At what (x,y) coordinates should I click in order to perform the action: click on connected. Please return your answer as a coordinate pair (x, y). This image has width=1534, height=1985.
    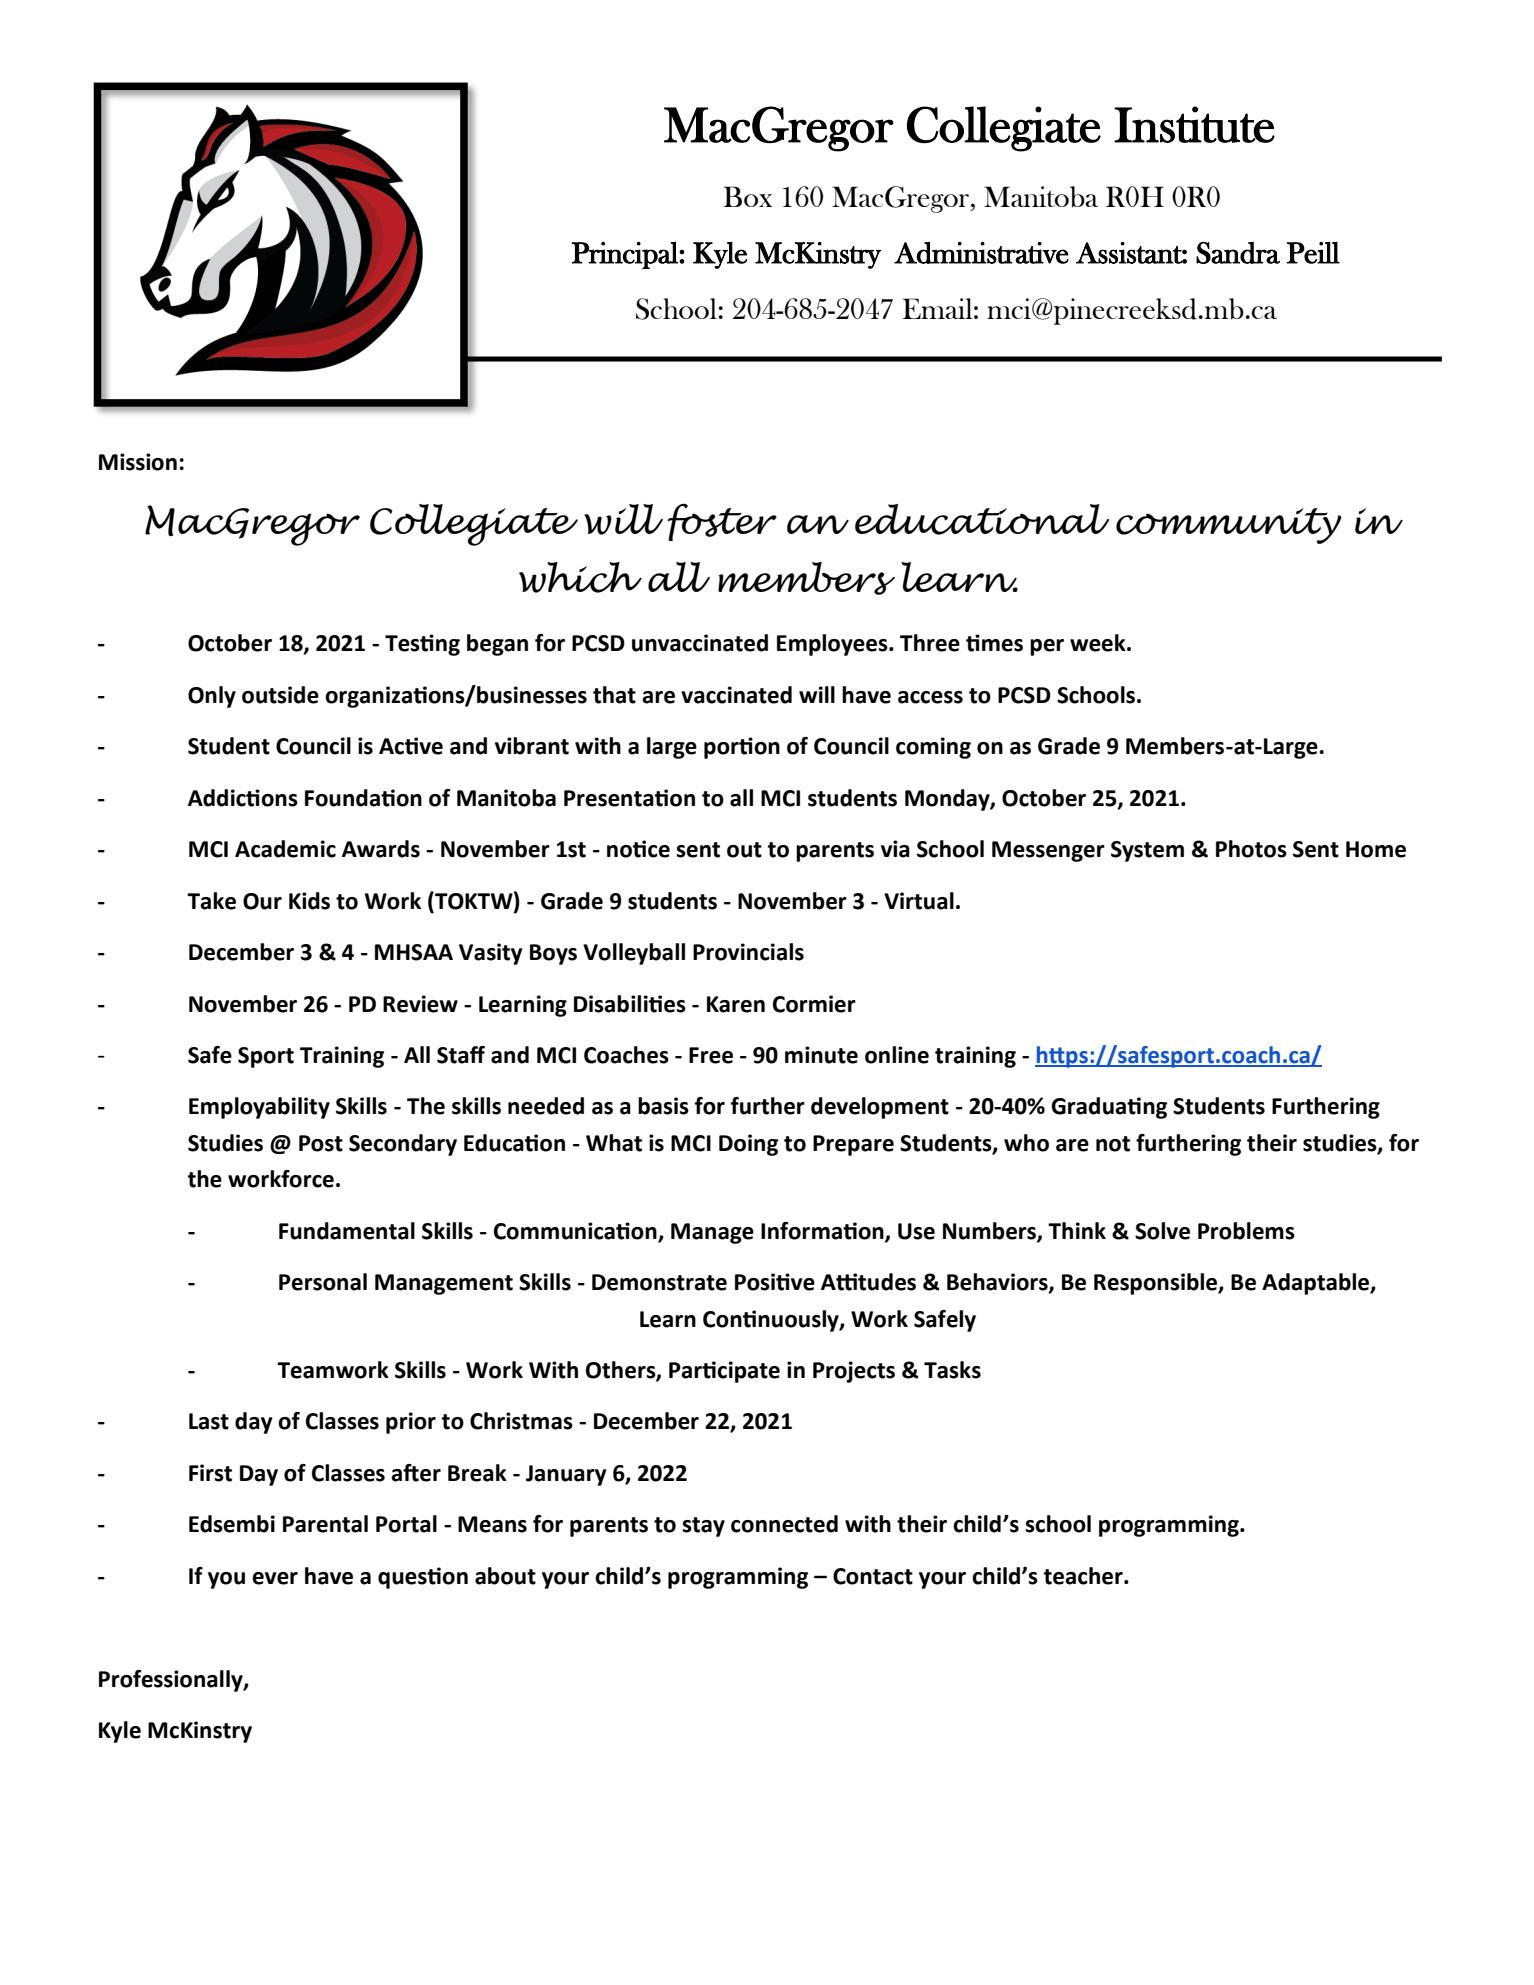
    Looking at the image, I should click on (784, 1524).
